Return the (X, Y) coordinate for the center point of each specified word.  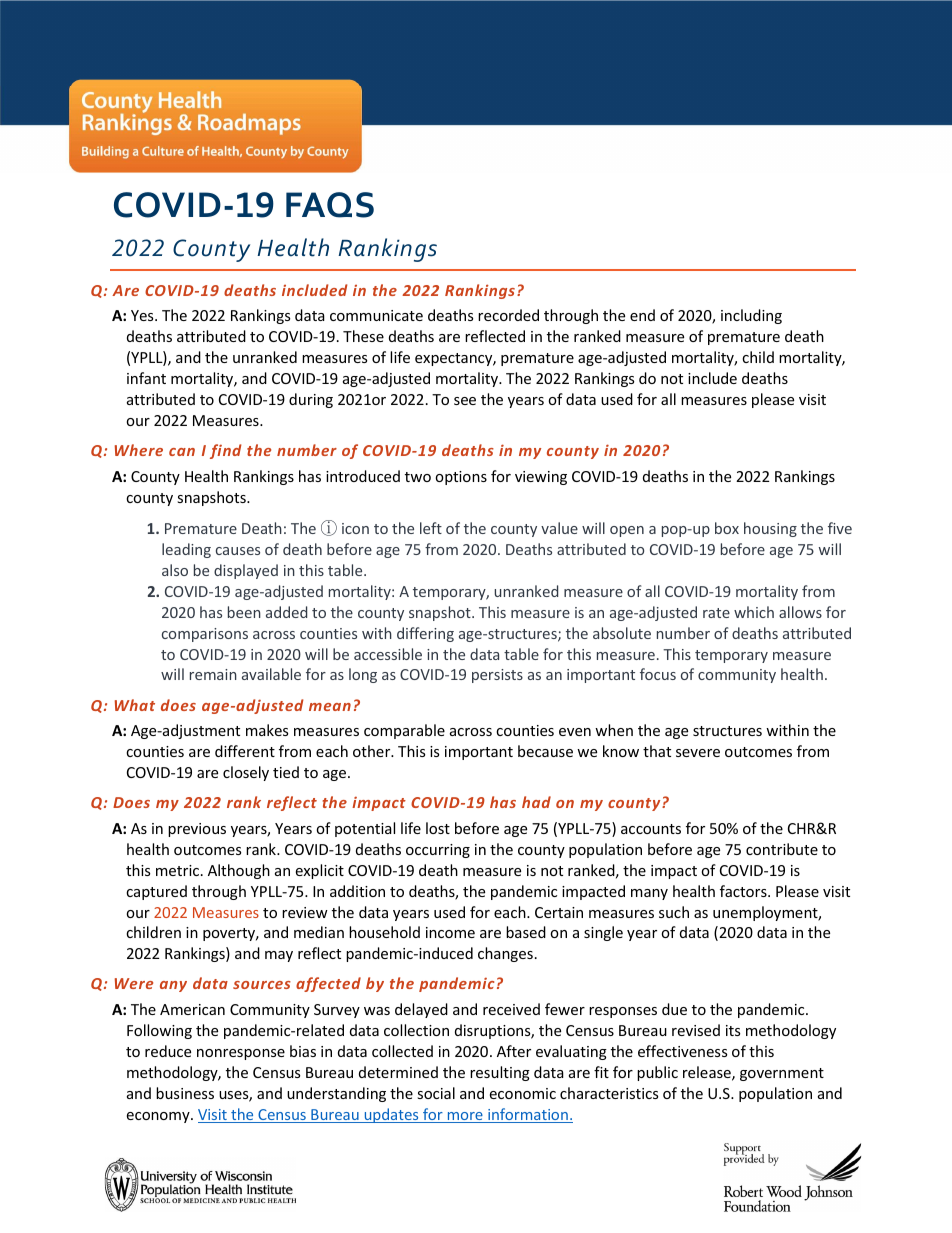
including (751, 316)
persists (497, 676)
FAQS (330, 205)
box (727, 528)
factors (744, 891)
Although (239, 871)
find (226, 451)
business (185, 1093)
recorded (508, 315)
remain (213, 674)
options (461, 478)
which (754, 612)
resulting (500, 1073)
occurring (438, 851)
